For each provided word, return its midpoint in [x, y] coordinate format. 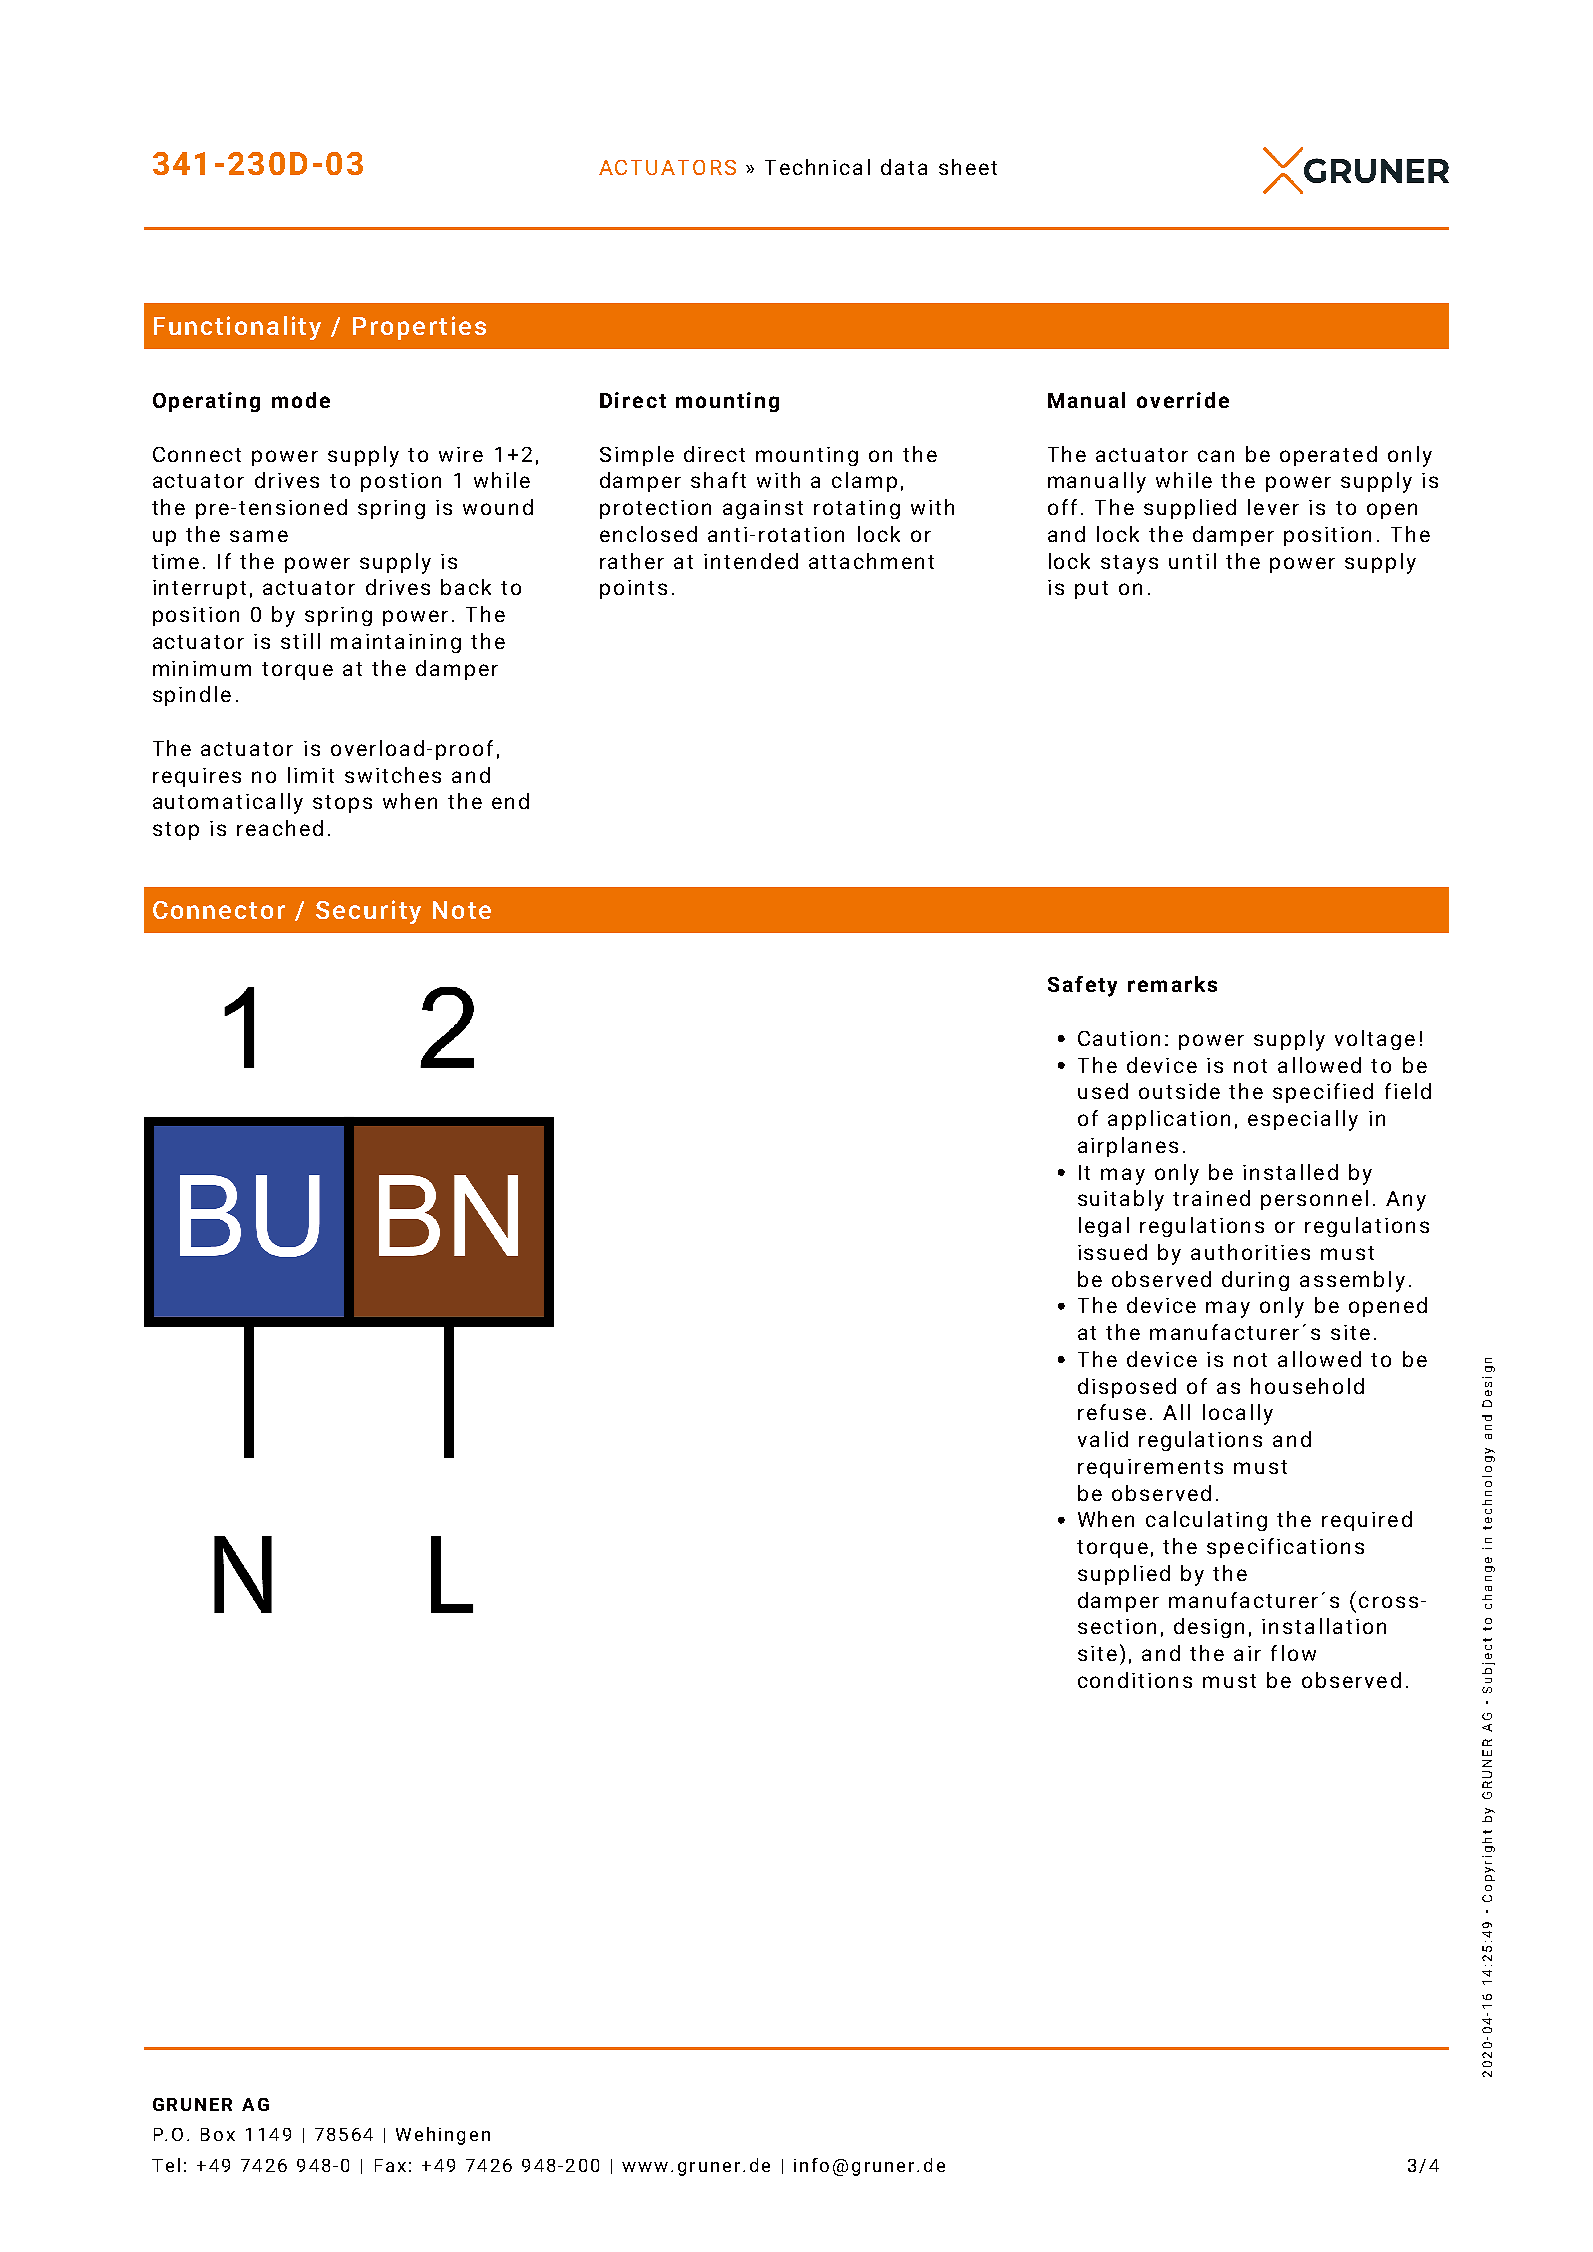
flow [1293, 1653]
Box [218, 2134]
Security [368, 912]
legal [1104, 1227]
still [300, 641]
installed [1290, 1172]
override [1183, 400]
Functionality [237, 328]
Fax [390, 2165]
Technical [817, 167]
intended [751, 561]
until [1192, 561]
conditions [1135, 1680]
